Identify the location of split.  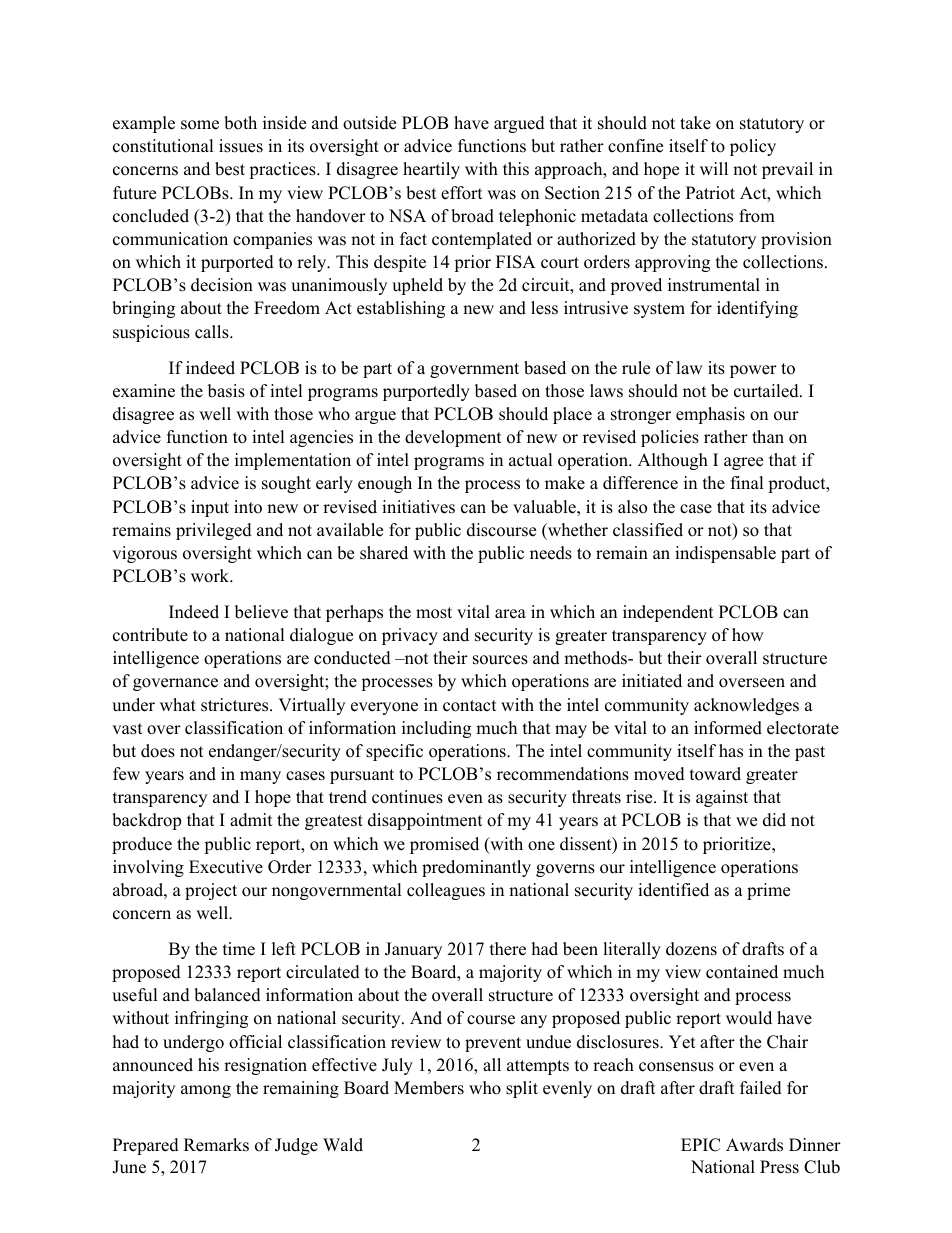
(522, 1089).
